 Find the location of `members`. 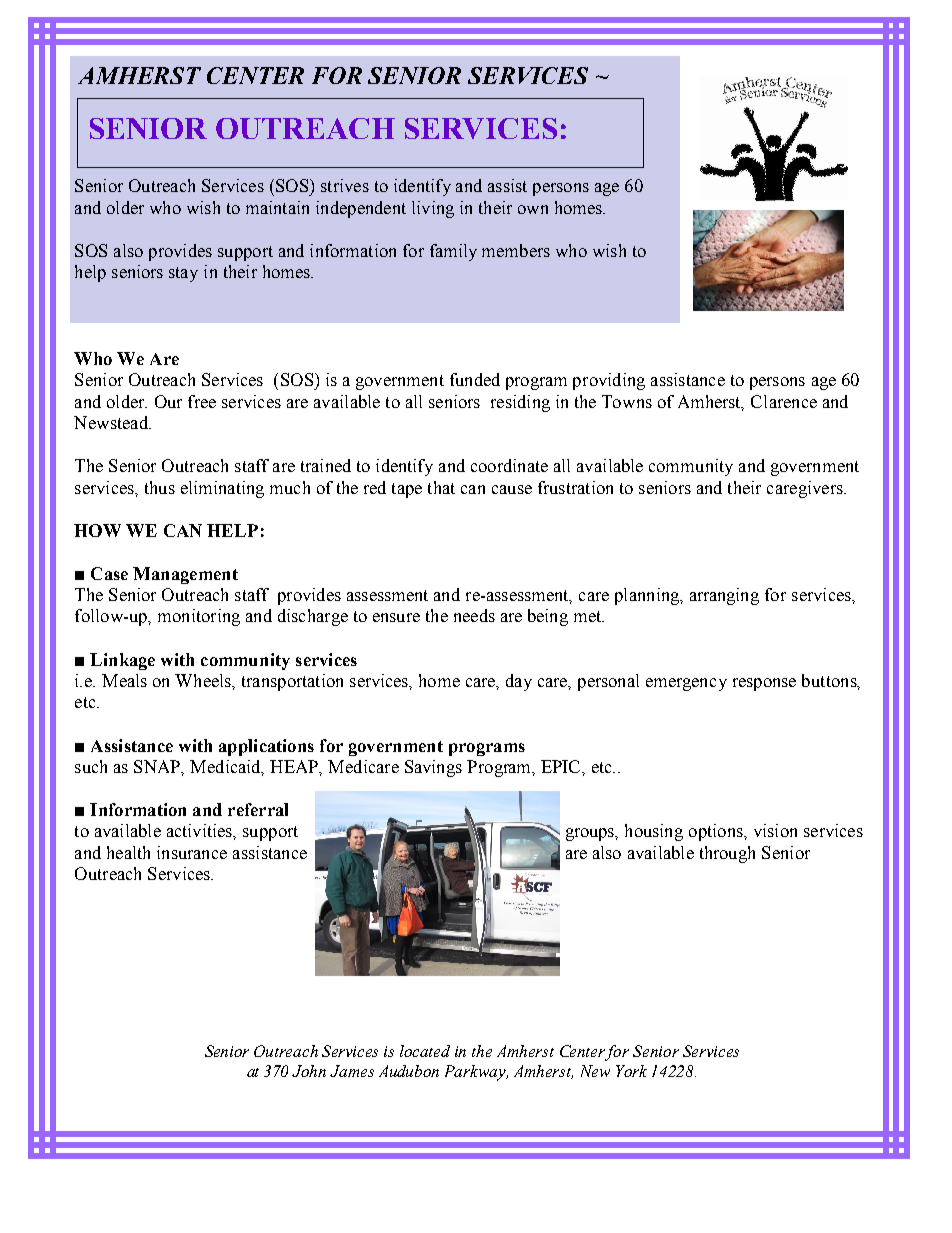

members is located at coordinates (516, 250).
